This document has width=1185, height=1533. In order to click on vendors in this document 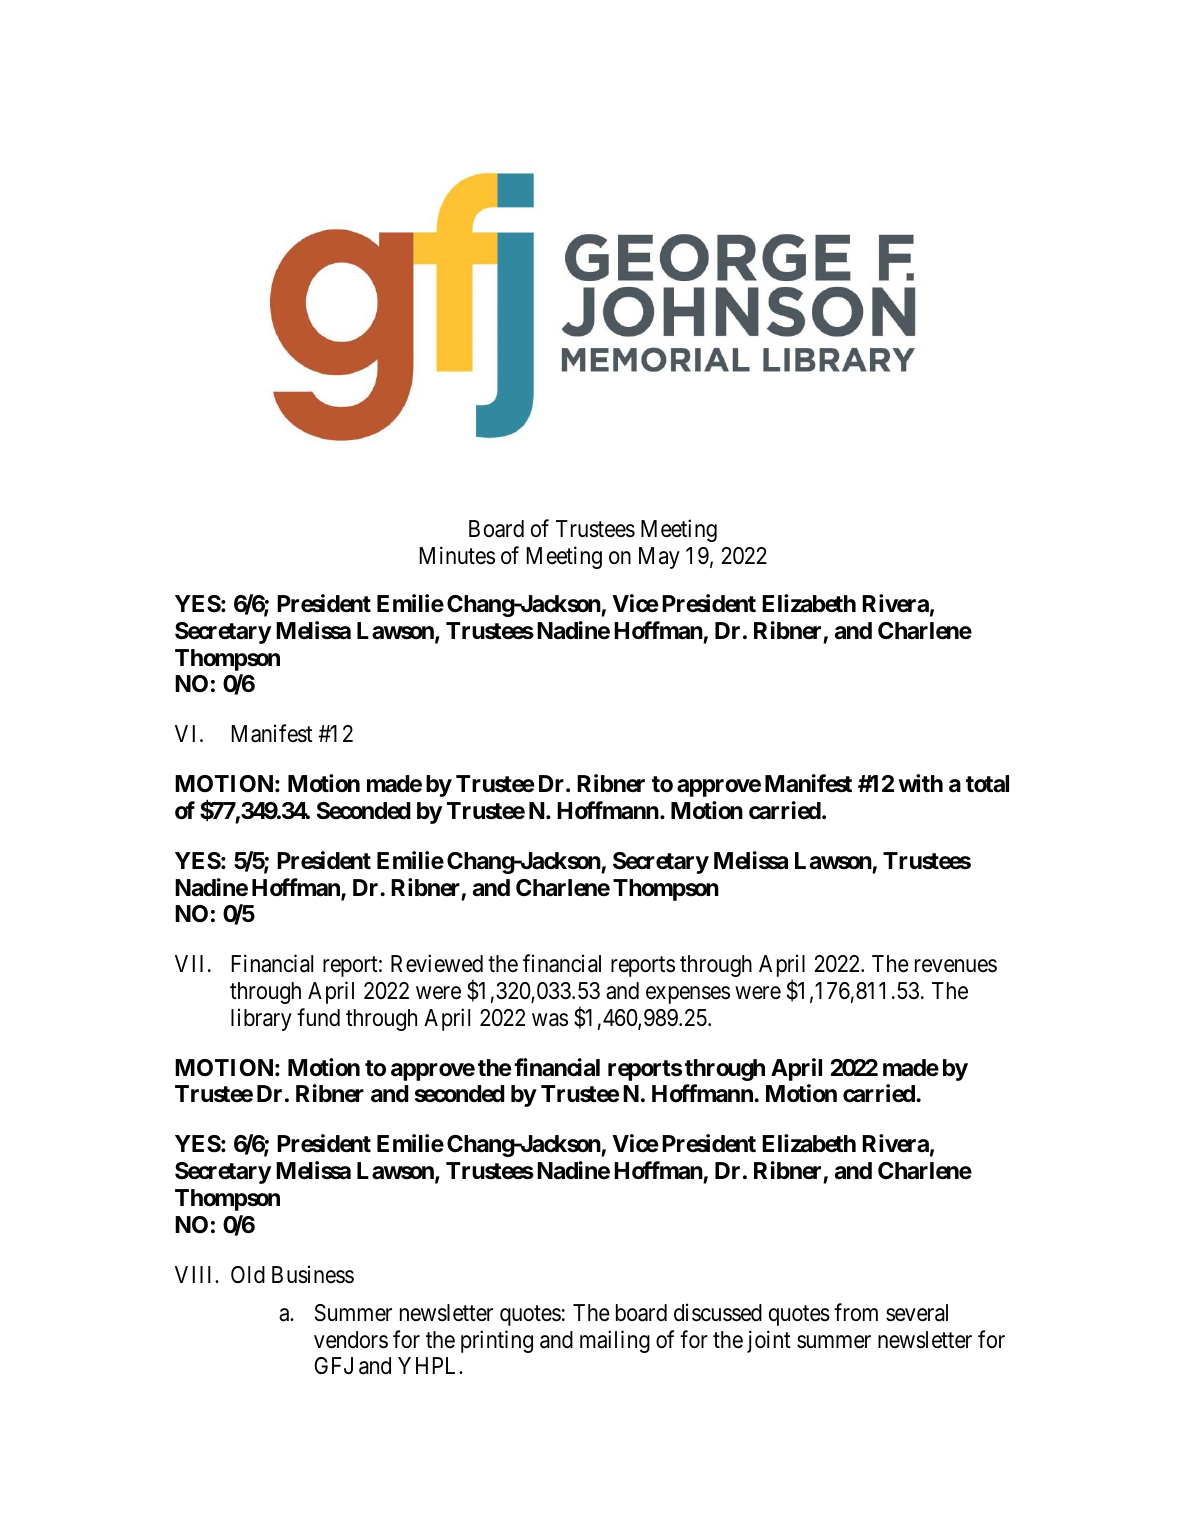, I will do `click(351, 1340)`.
